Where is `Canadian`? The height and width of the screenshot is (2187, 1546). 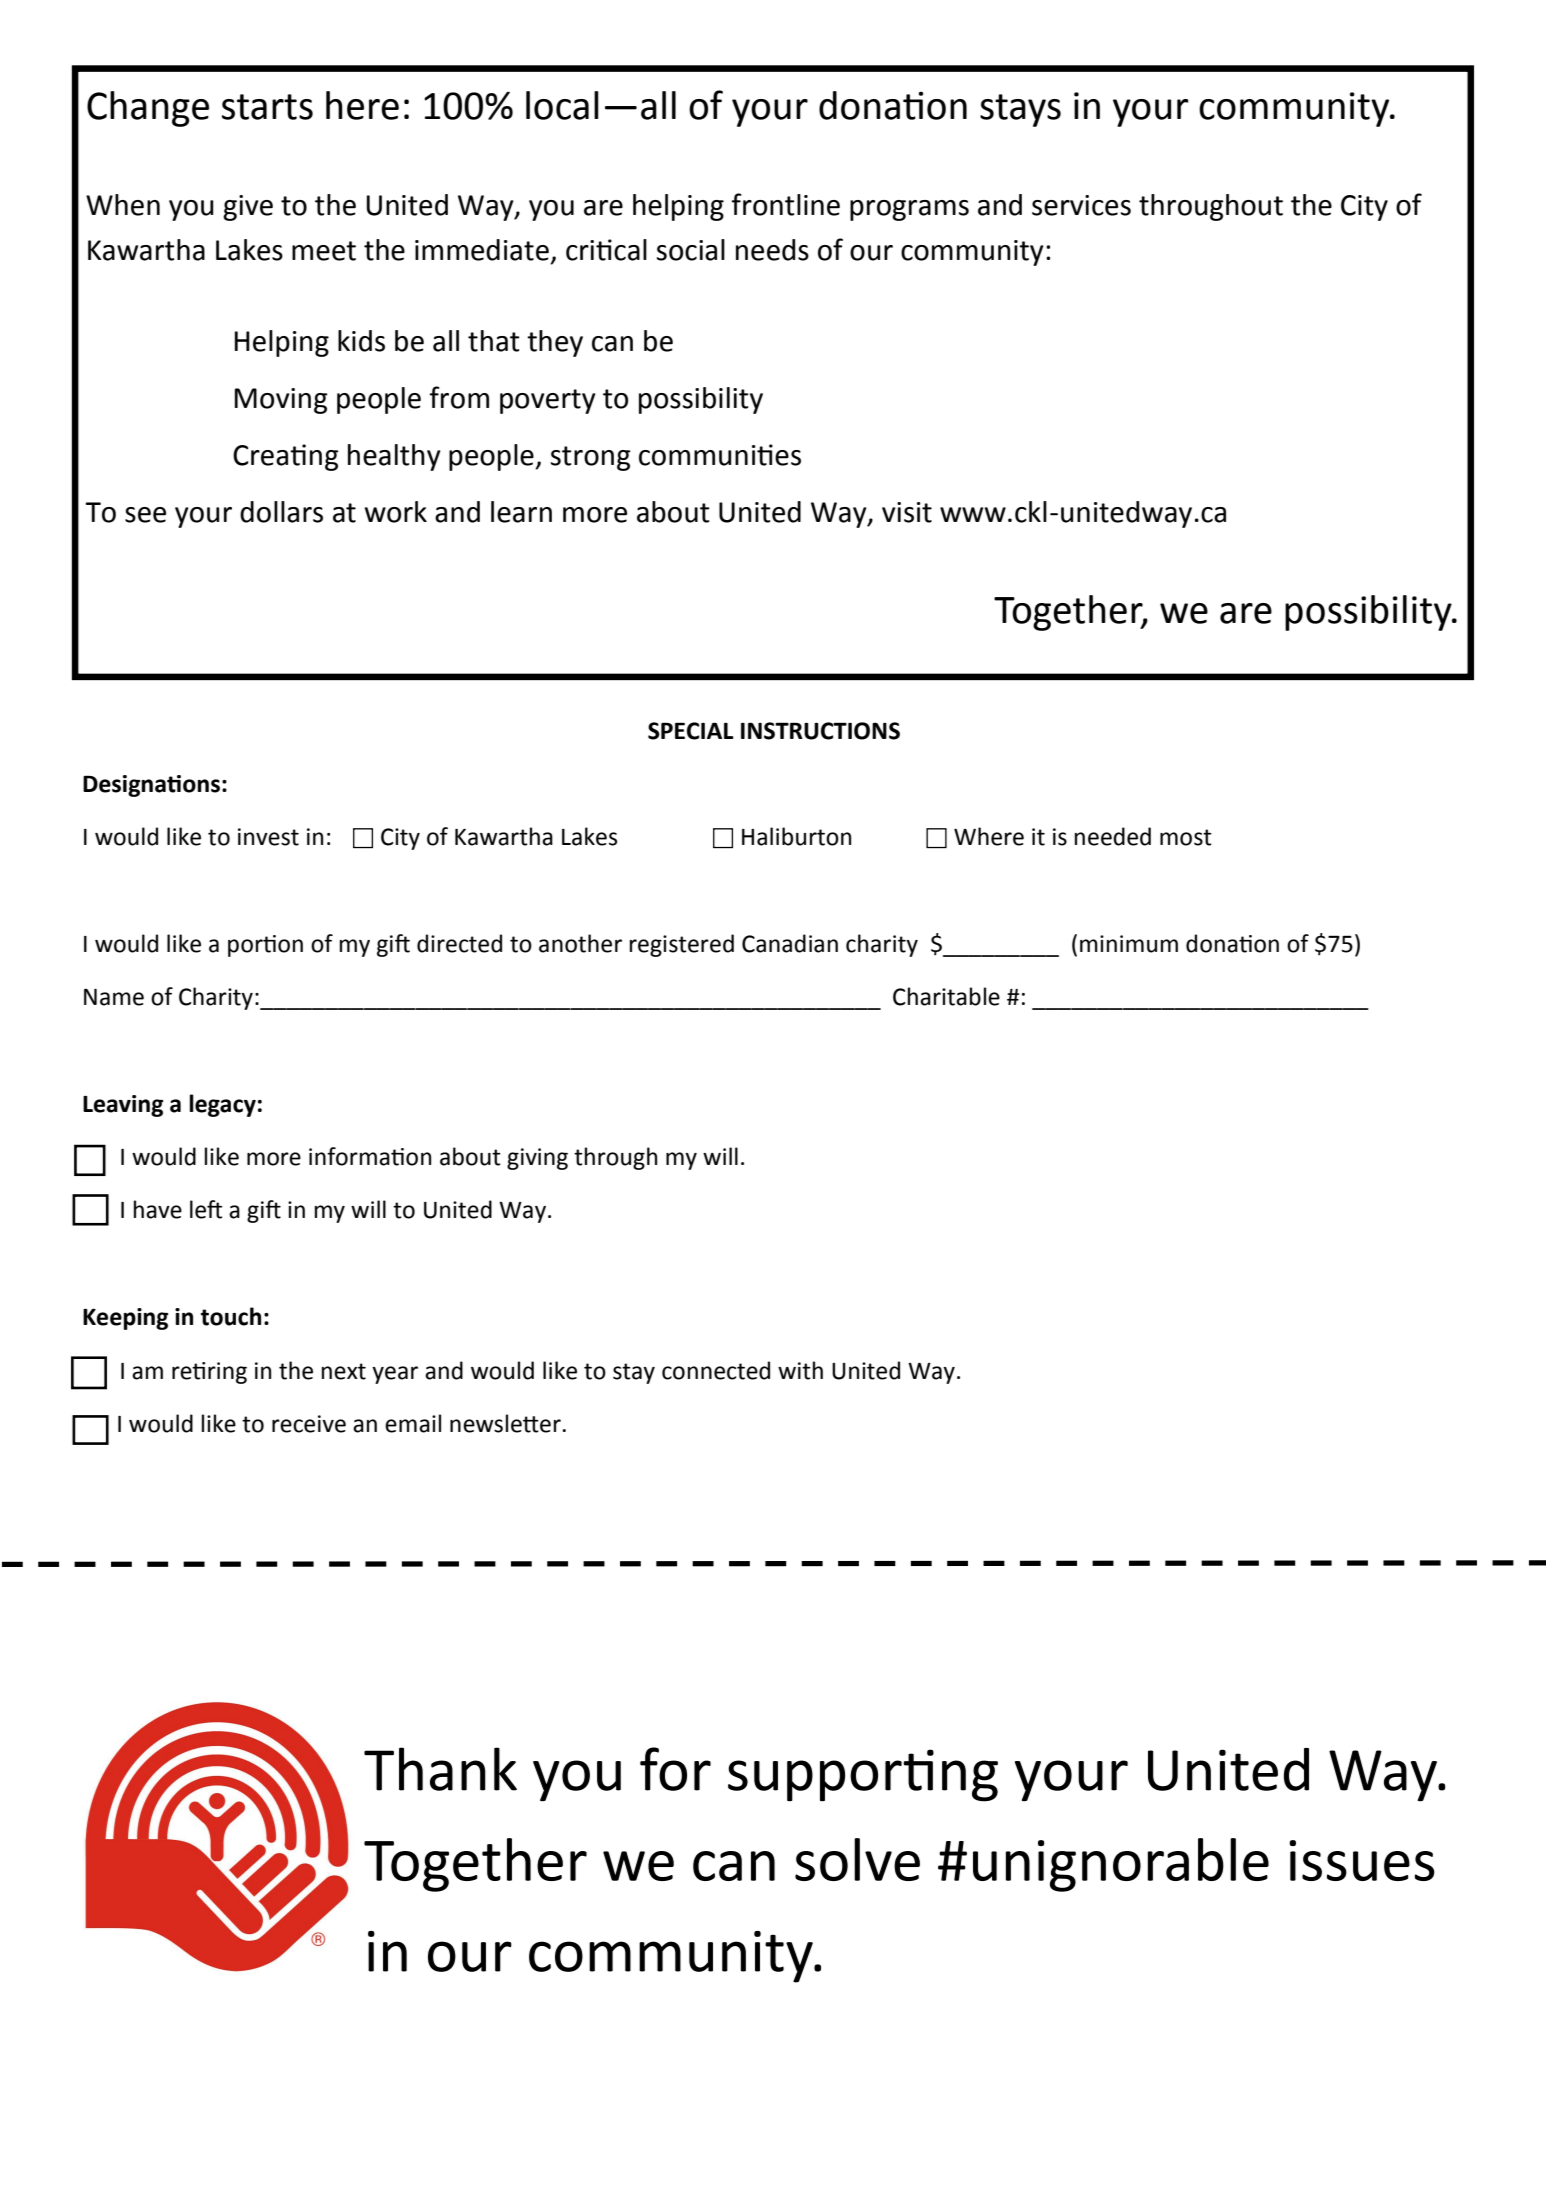
Canadian is located at coordinates (790, 943).
